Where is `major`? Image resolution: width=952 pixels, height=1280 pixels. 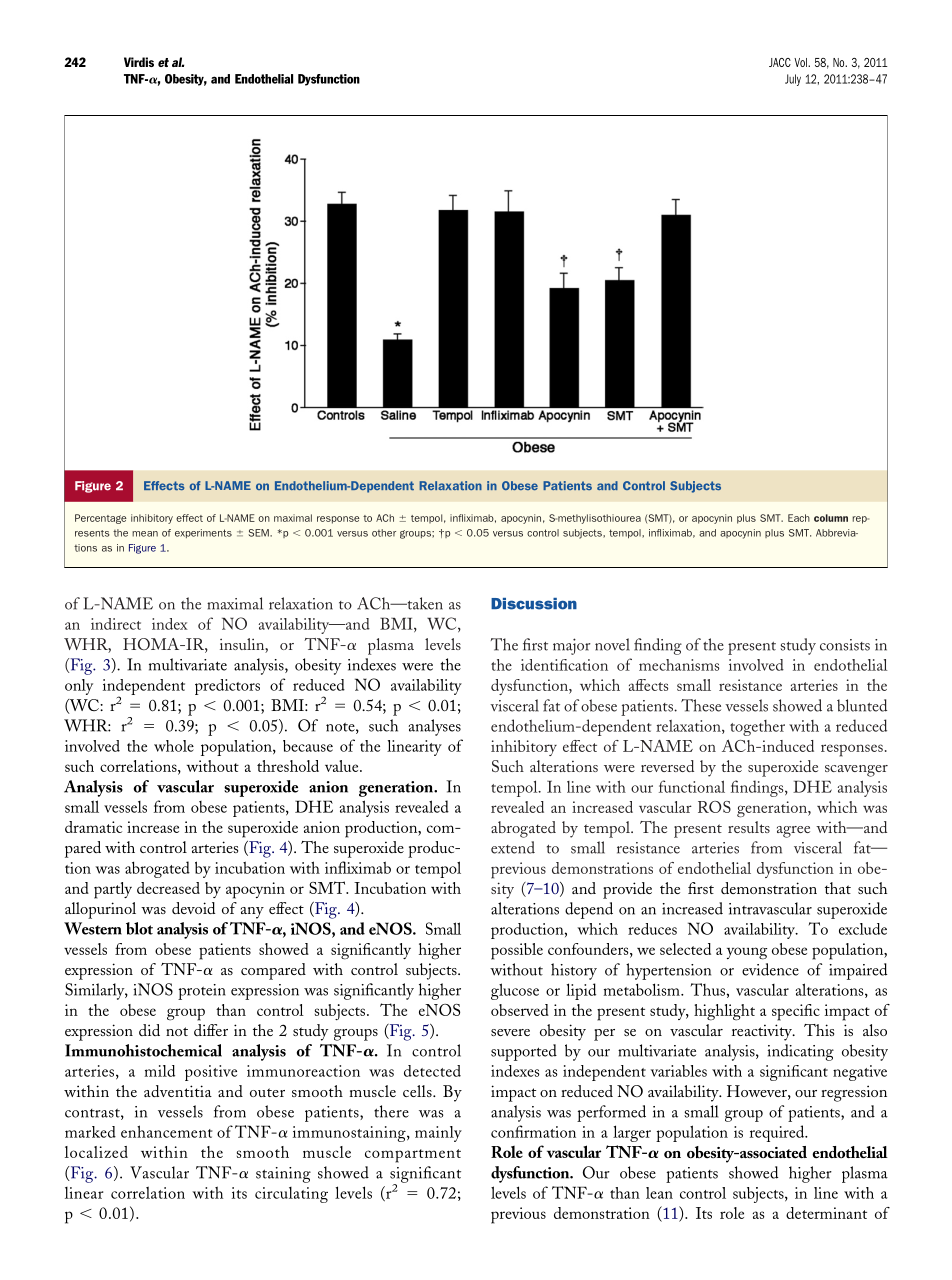
major is located at coordinates (572, 646).
